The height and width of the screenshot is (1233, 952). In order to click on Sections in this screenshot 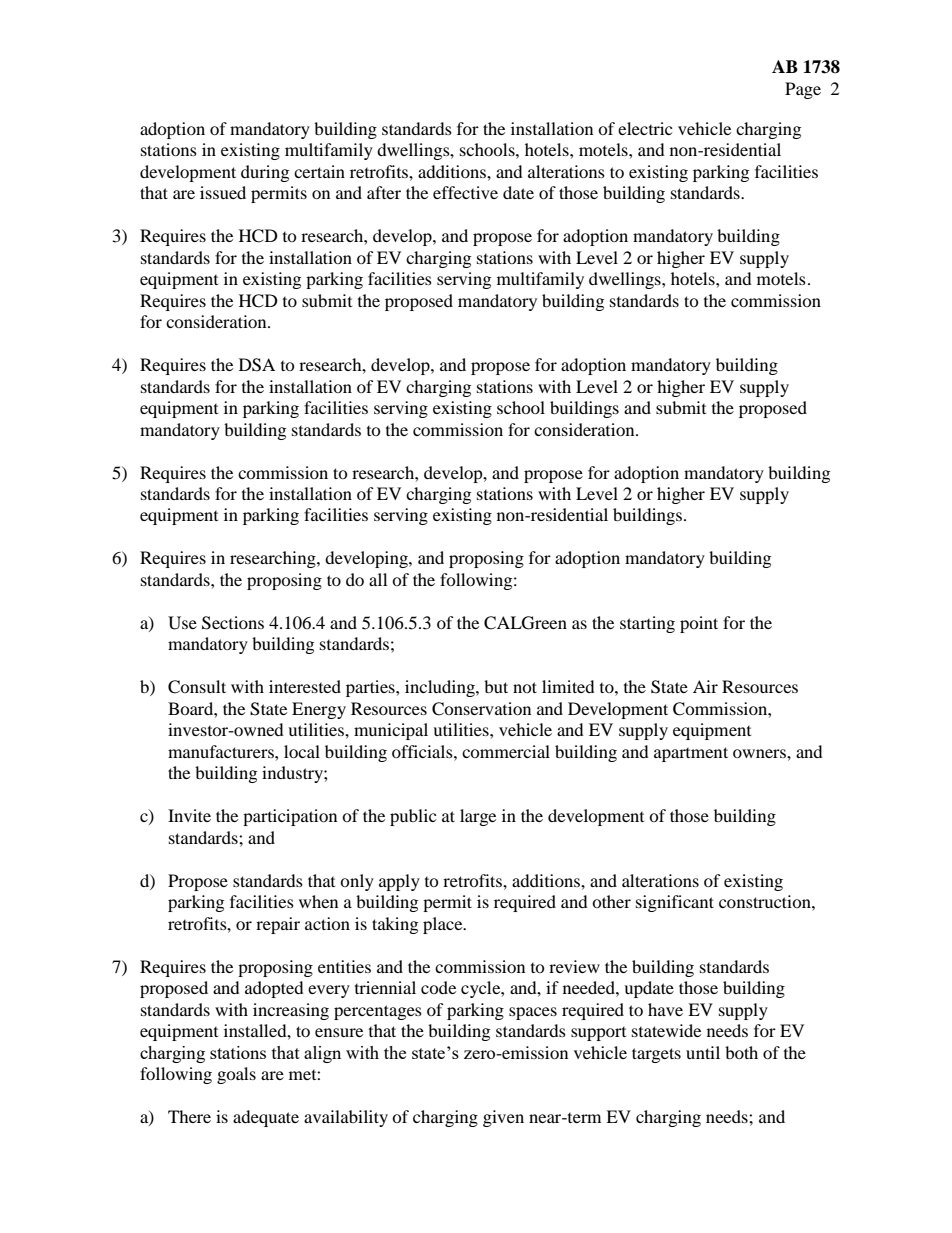, I will do `click(233, 623)`.
